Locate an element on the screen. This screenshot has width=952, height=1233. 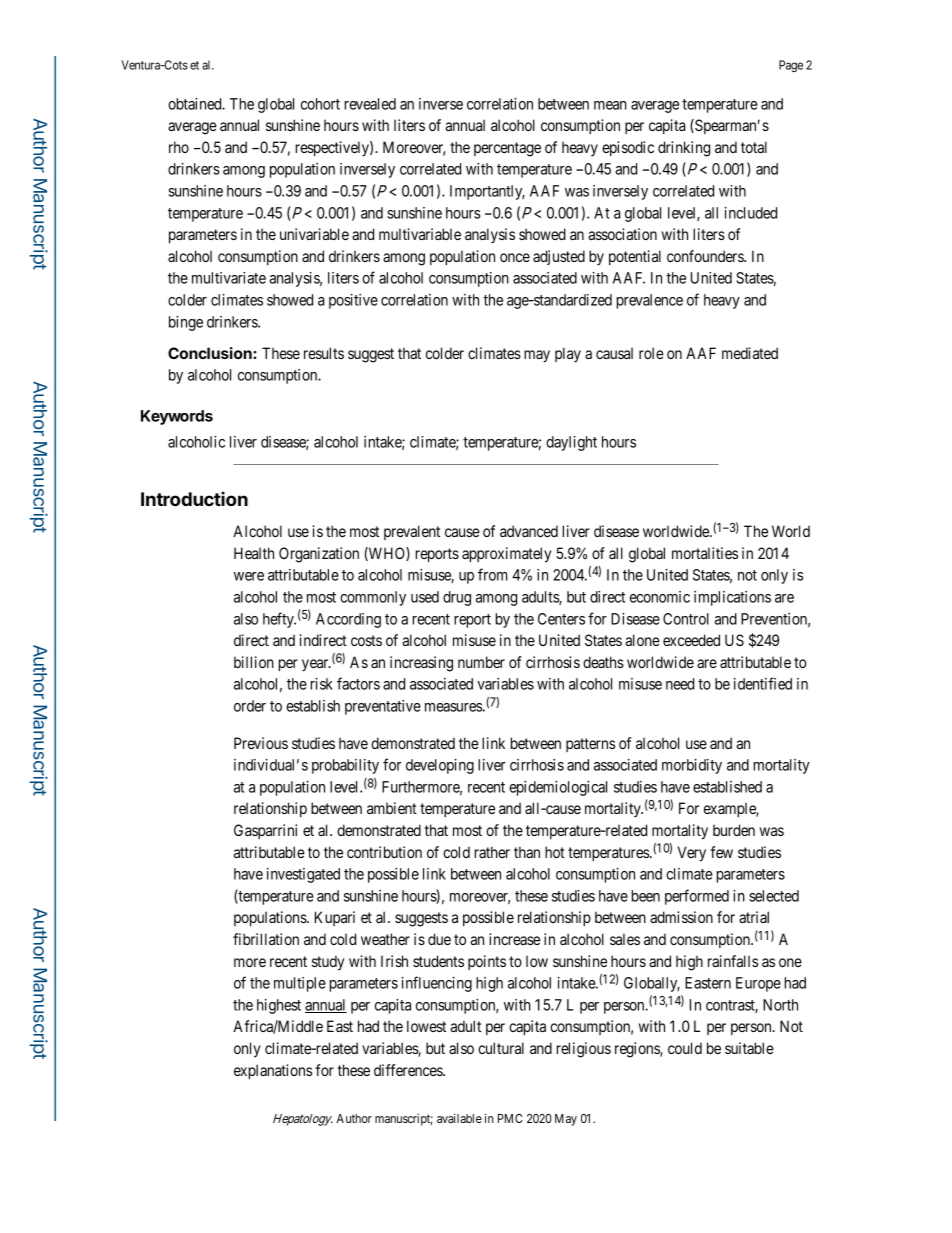
were is located at coordinates (249, 576).
